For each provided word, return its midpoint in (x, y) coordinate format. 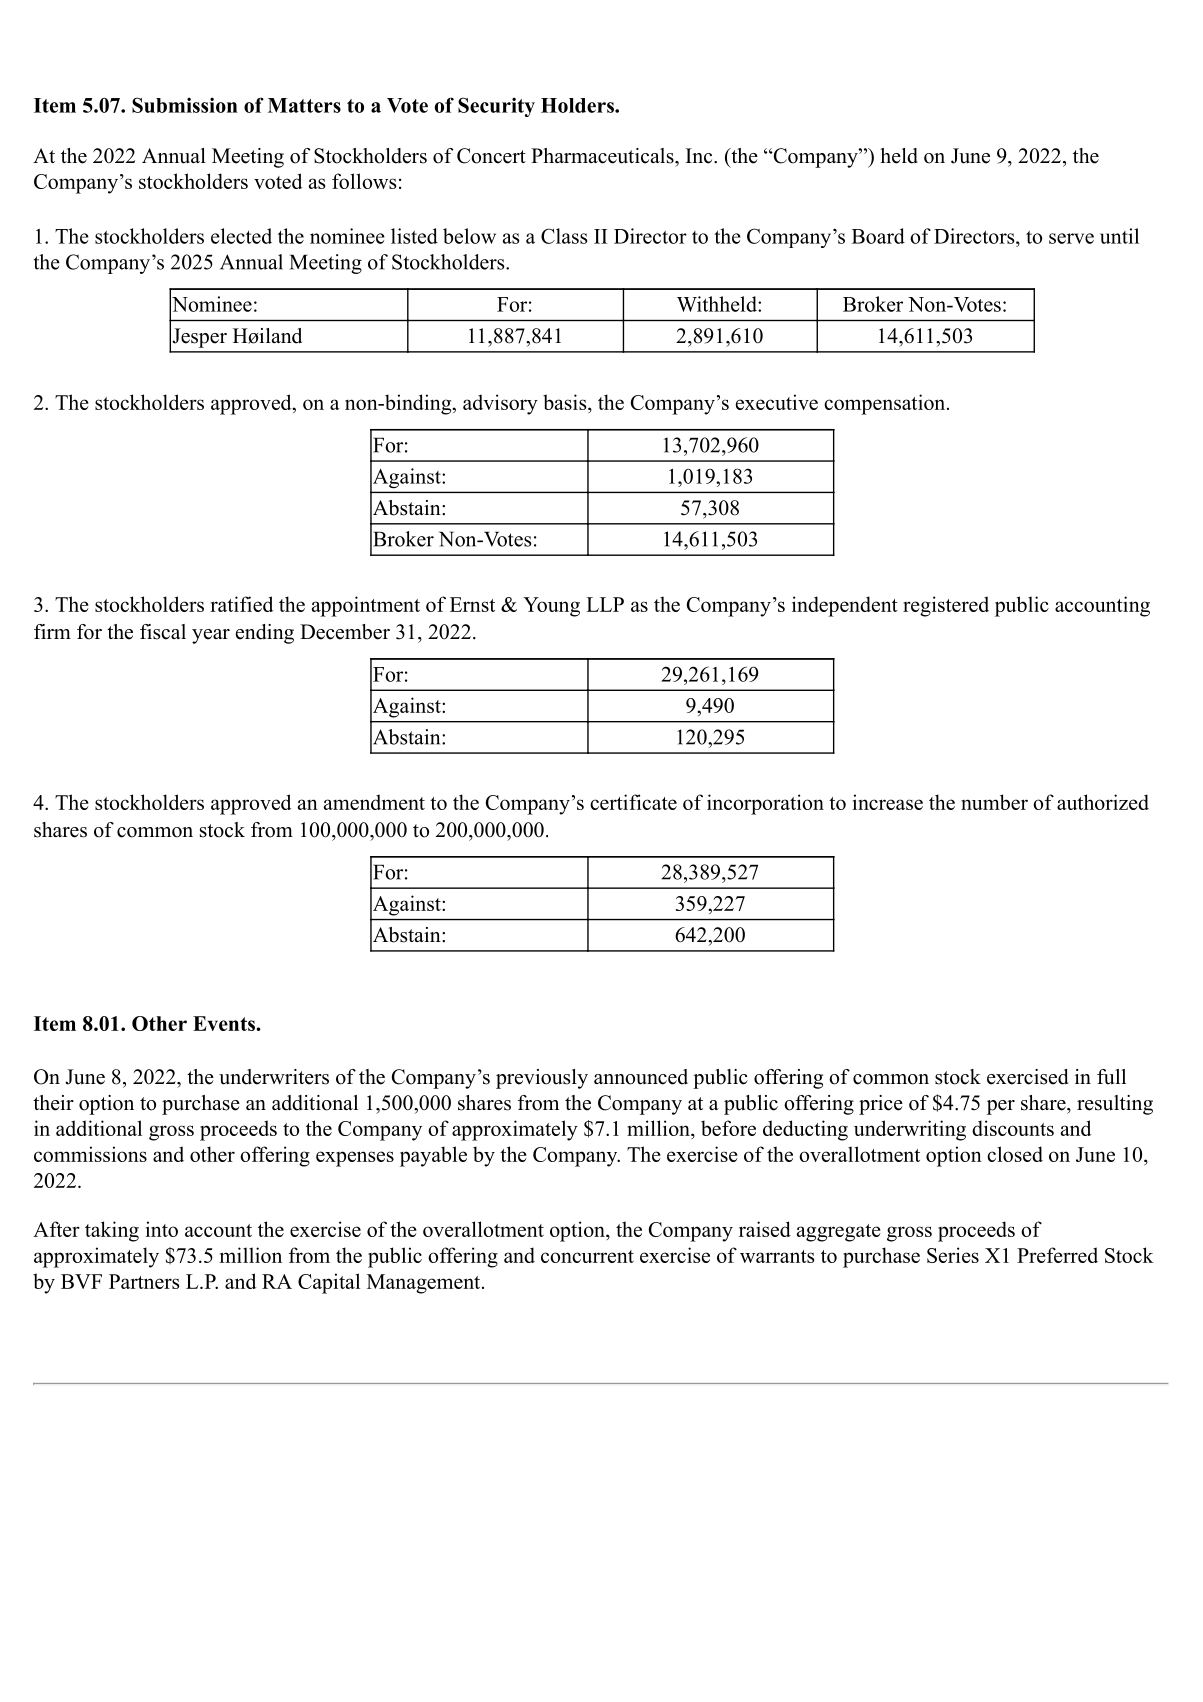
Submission (185, 105)
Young (551, 607)
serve (1071, 238)
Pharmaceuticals (602, 156)
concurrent (587, 1256)
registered (946, 606)
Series (953, 1255)
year (211, 636)
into (162, 1229)
